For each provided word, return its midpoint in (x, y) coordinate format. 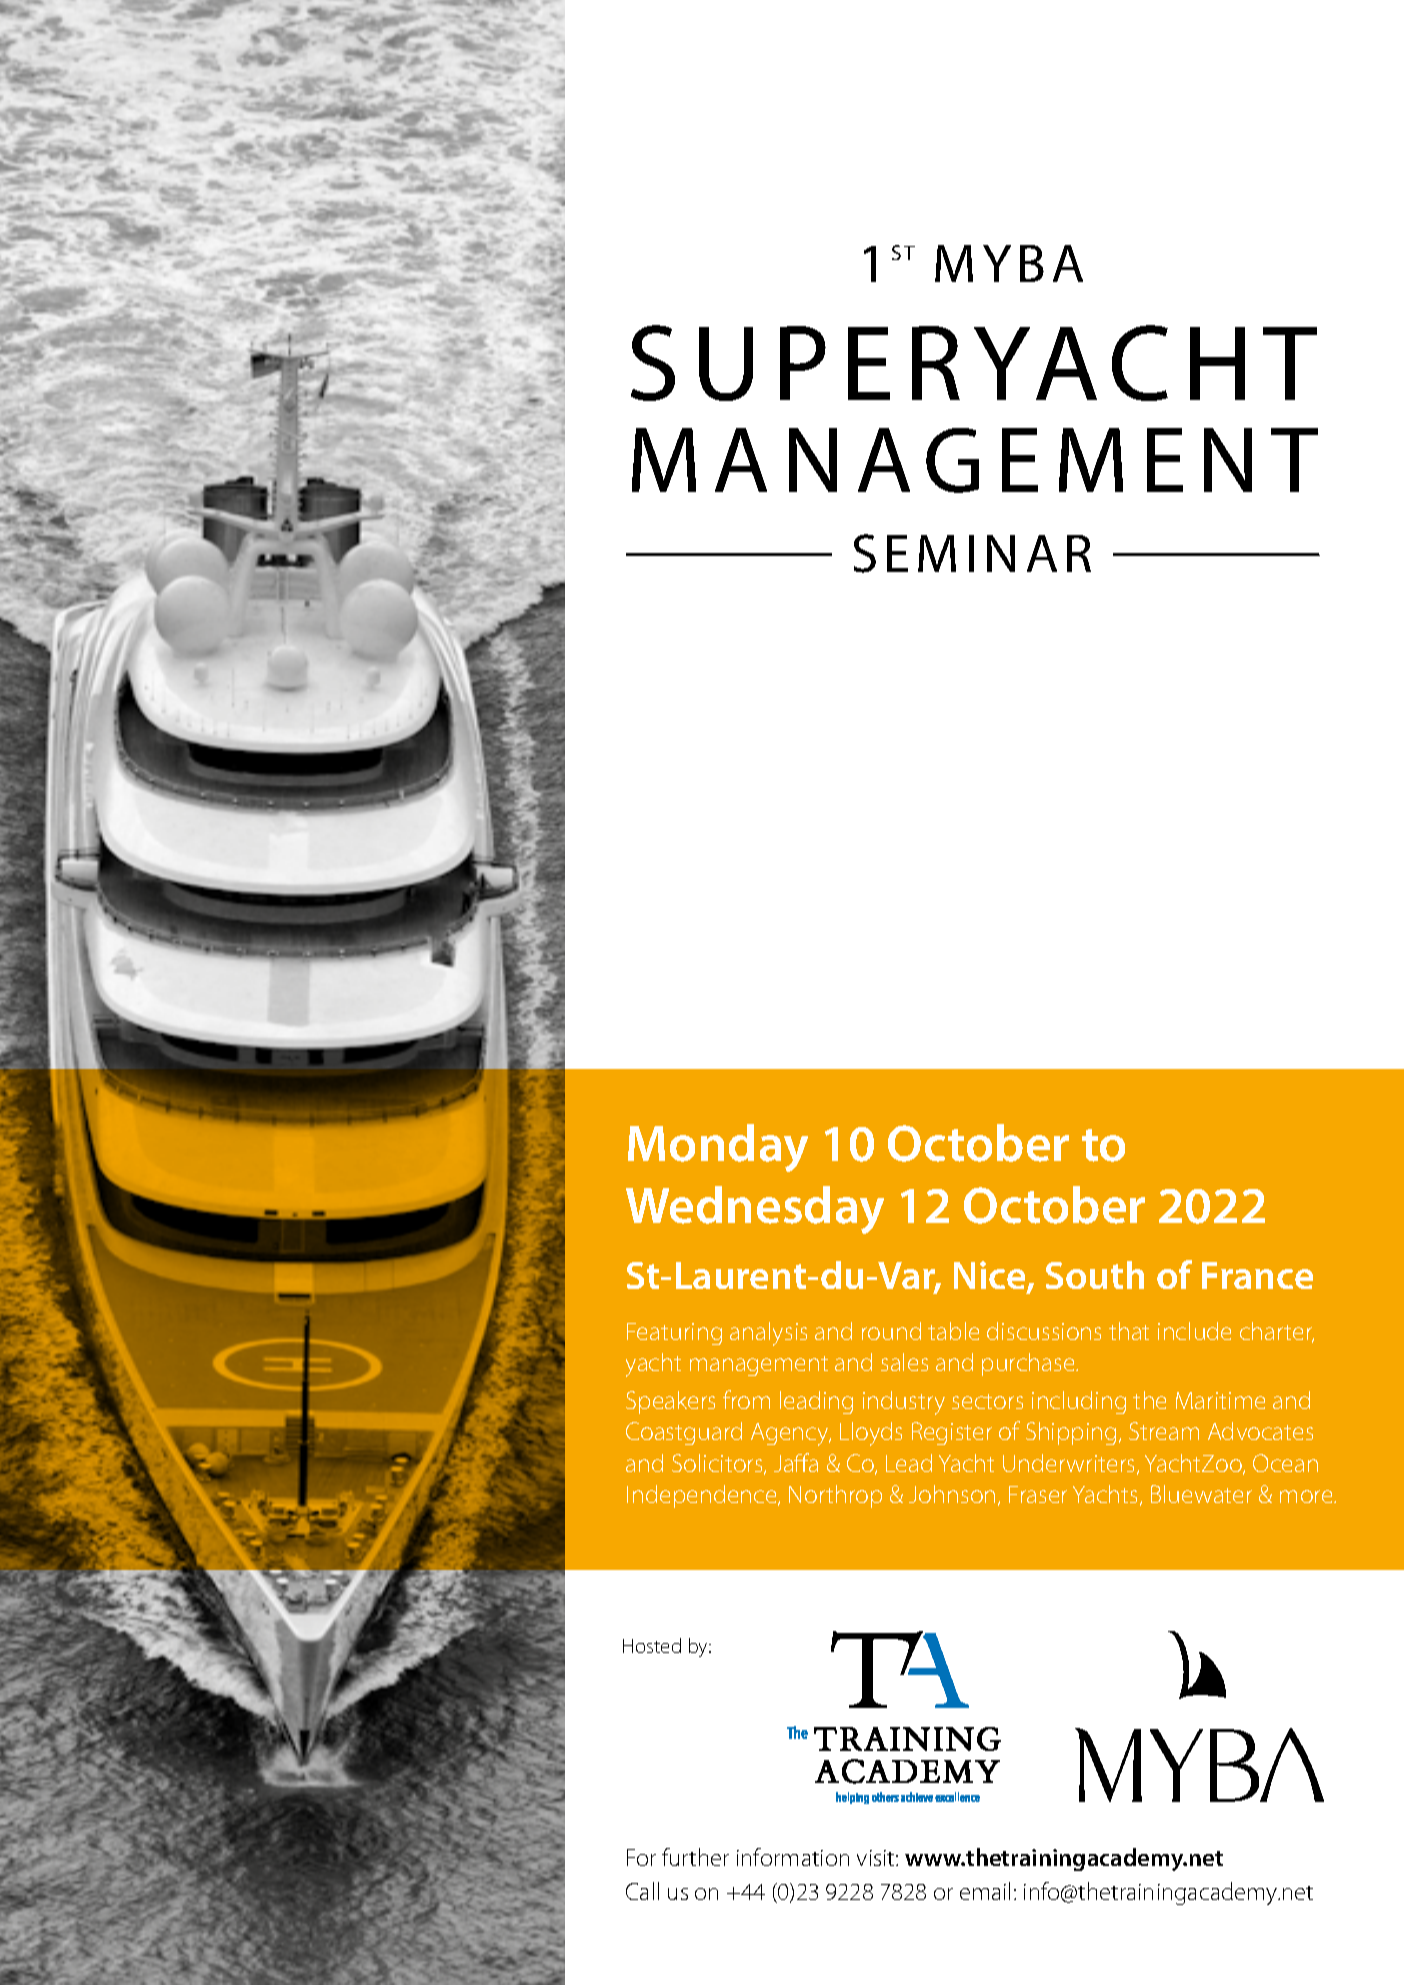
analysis (768, 1334)
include (1194, 1331)
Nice (991, 1277)
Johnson (952, 1494)
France (1257, 1275)
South (1095, 1275)
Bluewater (1201, 1494)
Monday (718, 1148)
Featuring (674, 1334)
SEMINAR (972, 553)
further (695, 1857)
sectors (987, 1401)
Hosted (652, 1645)
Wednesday (755, 1210)
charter (1277, 1332)
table (953, 1331)
